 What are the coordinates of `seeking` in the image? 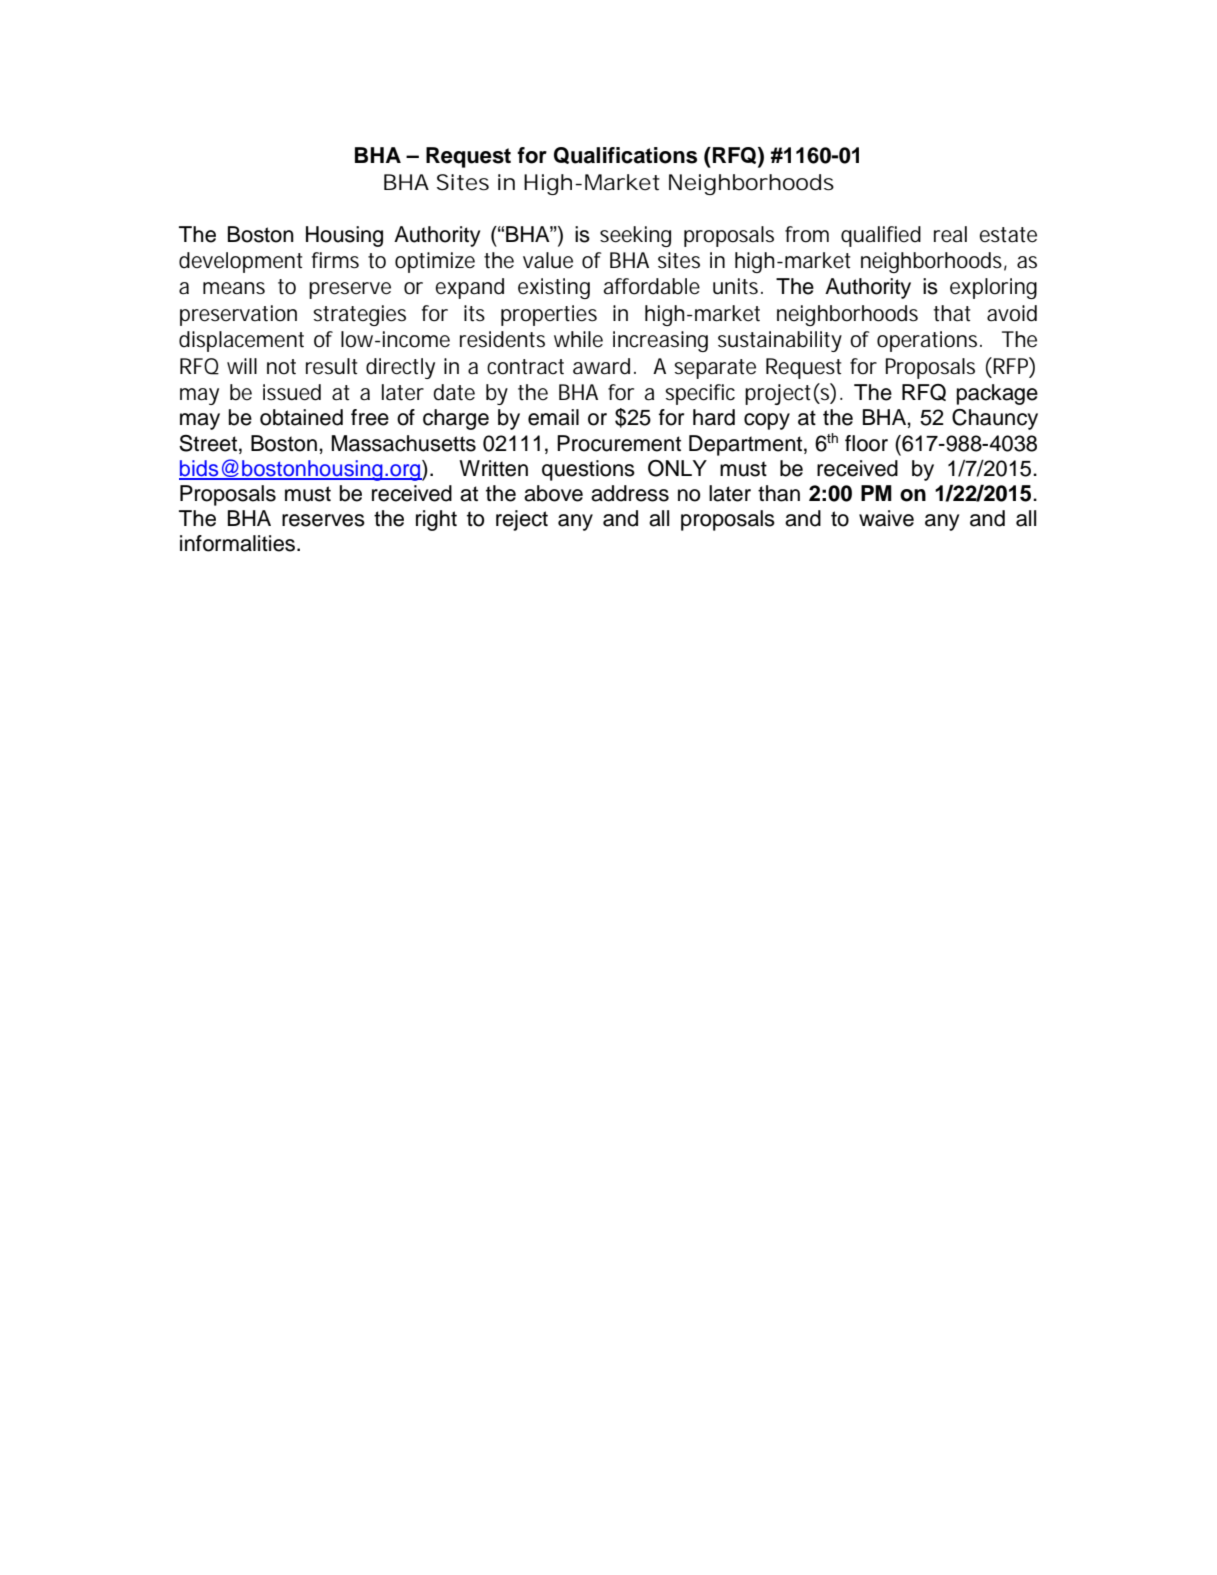 It's located at (635, 236).
